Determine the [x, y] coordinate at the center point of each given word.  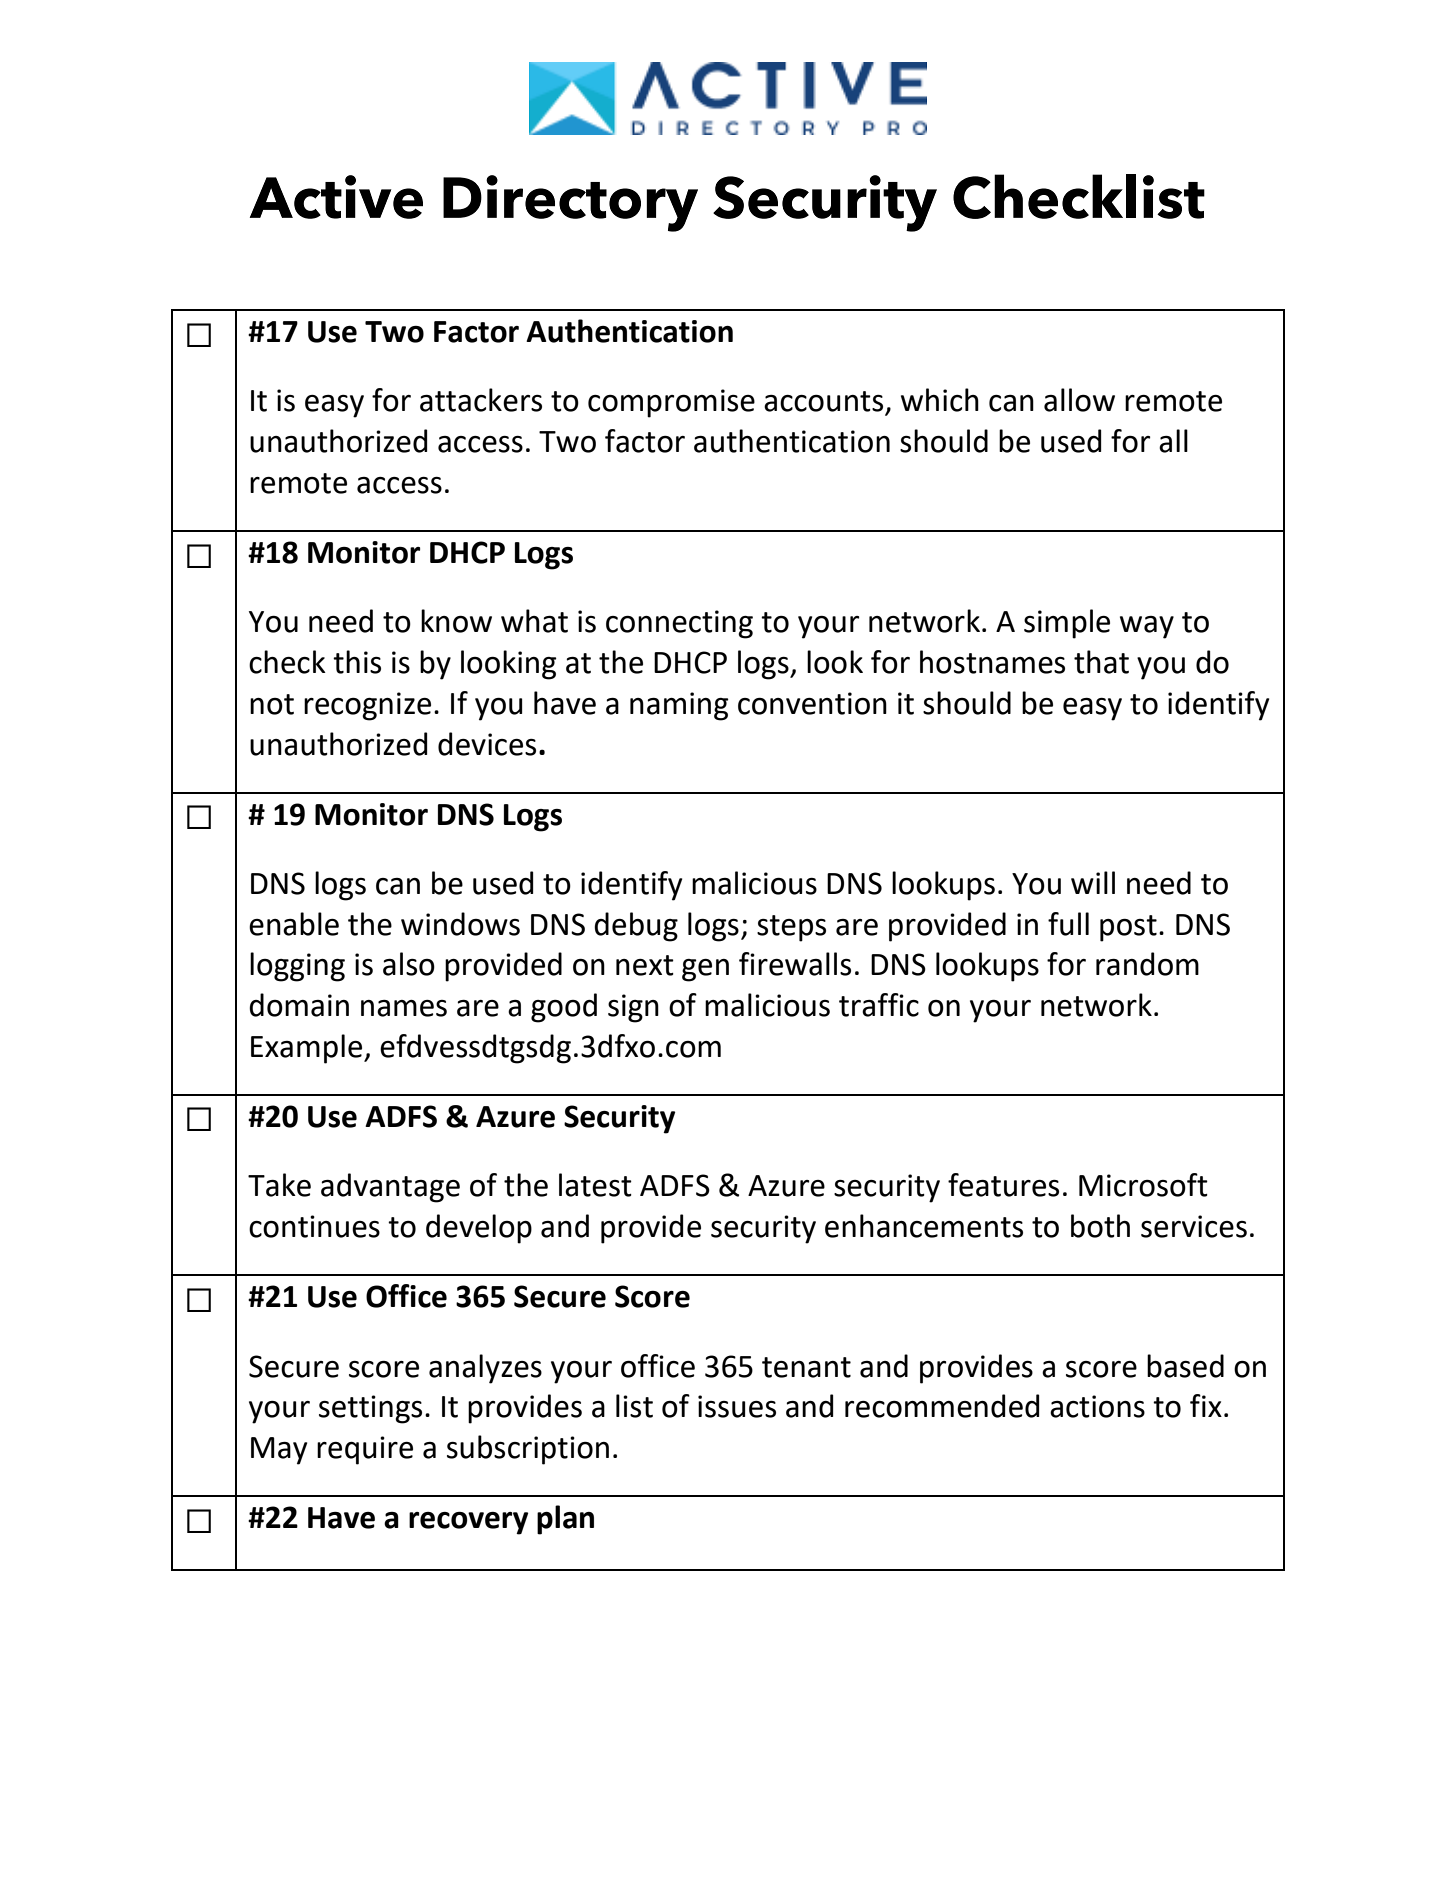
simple [1067, 624]
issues [737, 1406]
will [1093, 882]
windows [460, 924]
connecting [679, 624]
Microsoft [1143, 1185]
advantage [390, 1188]
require [365, 1450]
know [456, 621]
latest [595, 1185]
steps [791, 928]
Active [336, 197]
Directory [570, 203]
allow [1079, 400]
